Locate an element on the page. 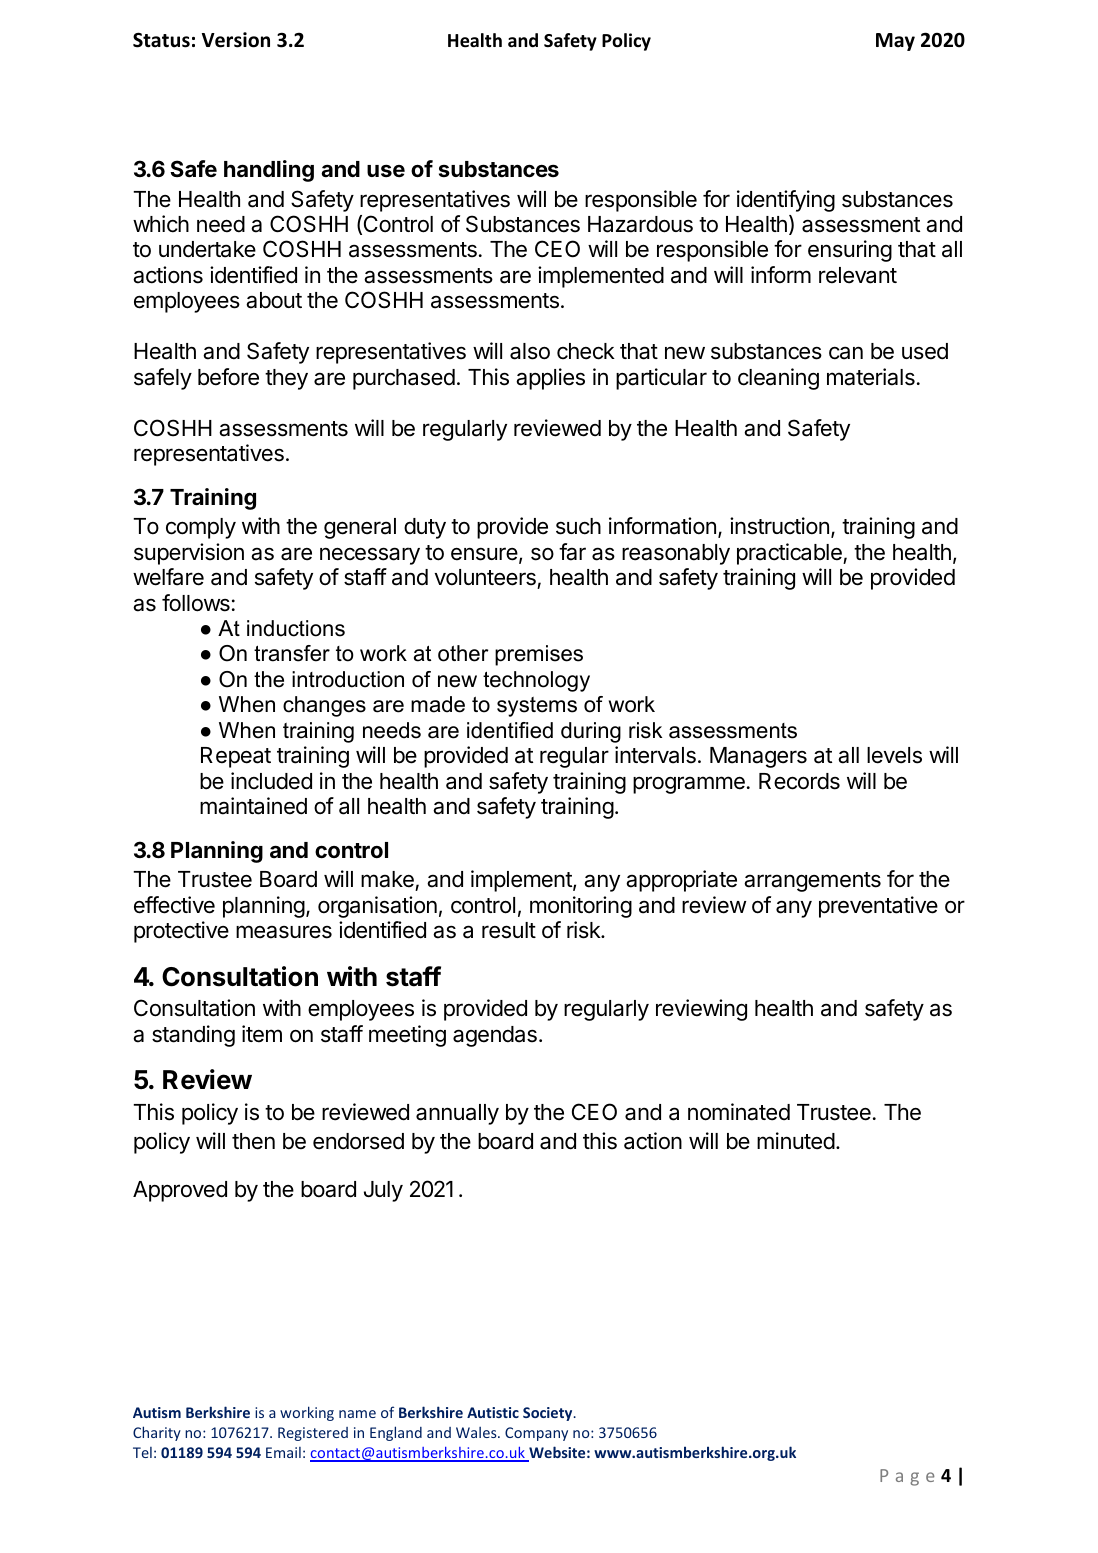 The image size is (1098, 1553). nominated is located at coordinates (739, 1112).
